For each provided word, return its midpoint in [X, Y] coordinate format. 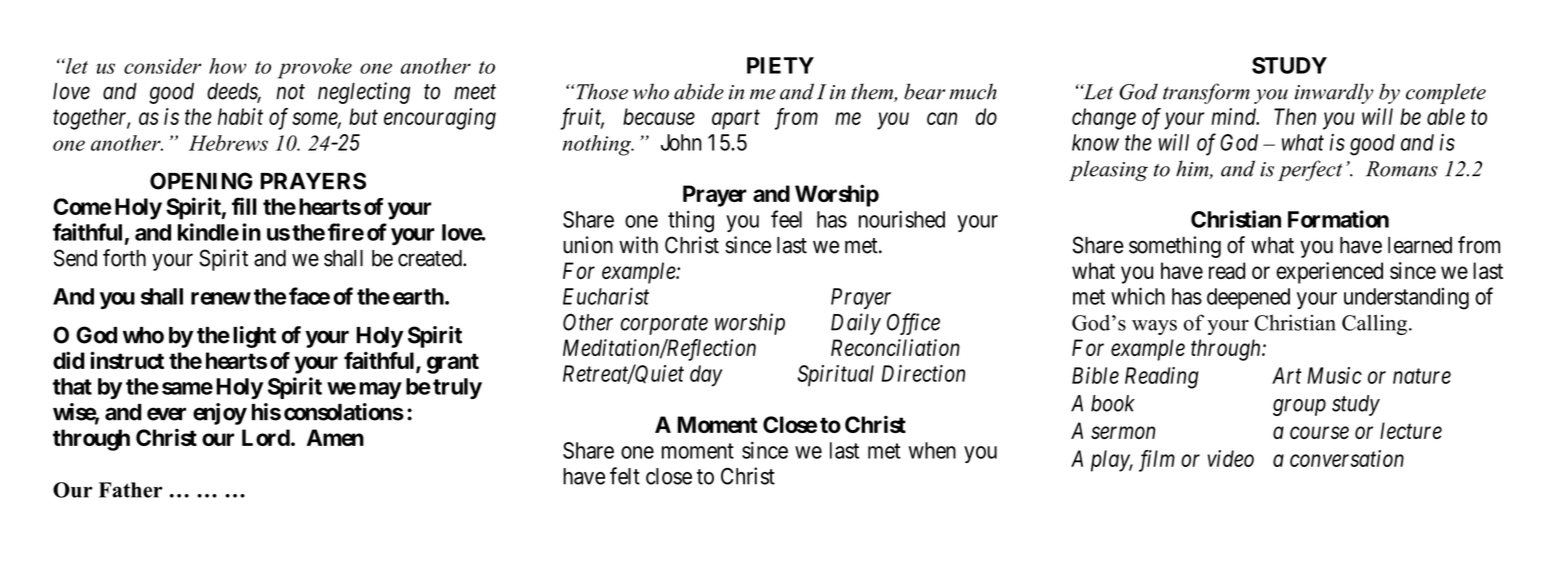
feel [786, 219]
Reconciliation [895, 347]
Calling [1376, 325]
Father [131, 490]
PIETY [780, 65]
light [254, 337]
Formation [1338, 219]
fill [244, 206]
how [227, 66]
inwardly [1334, 93]
